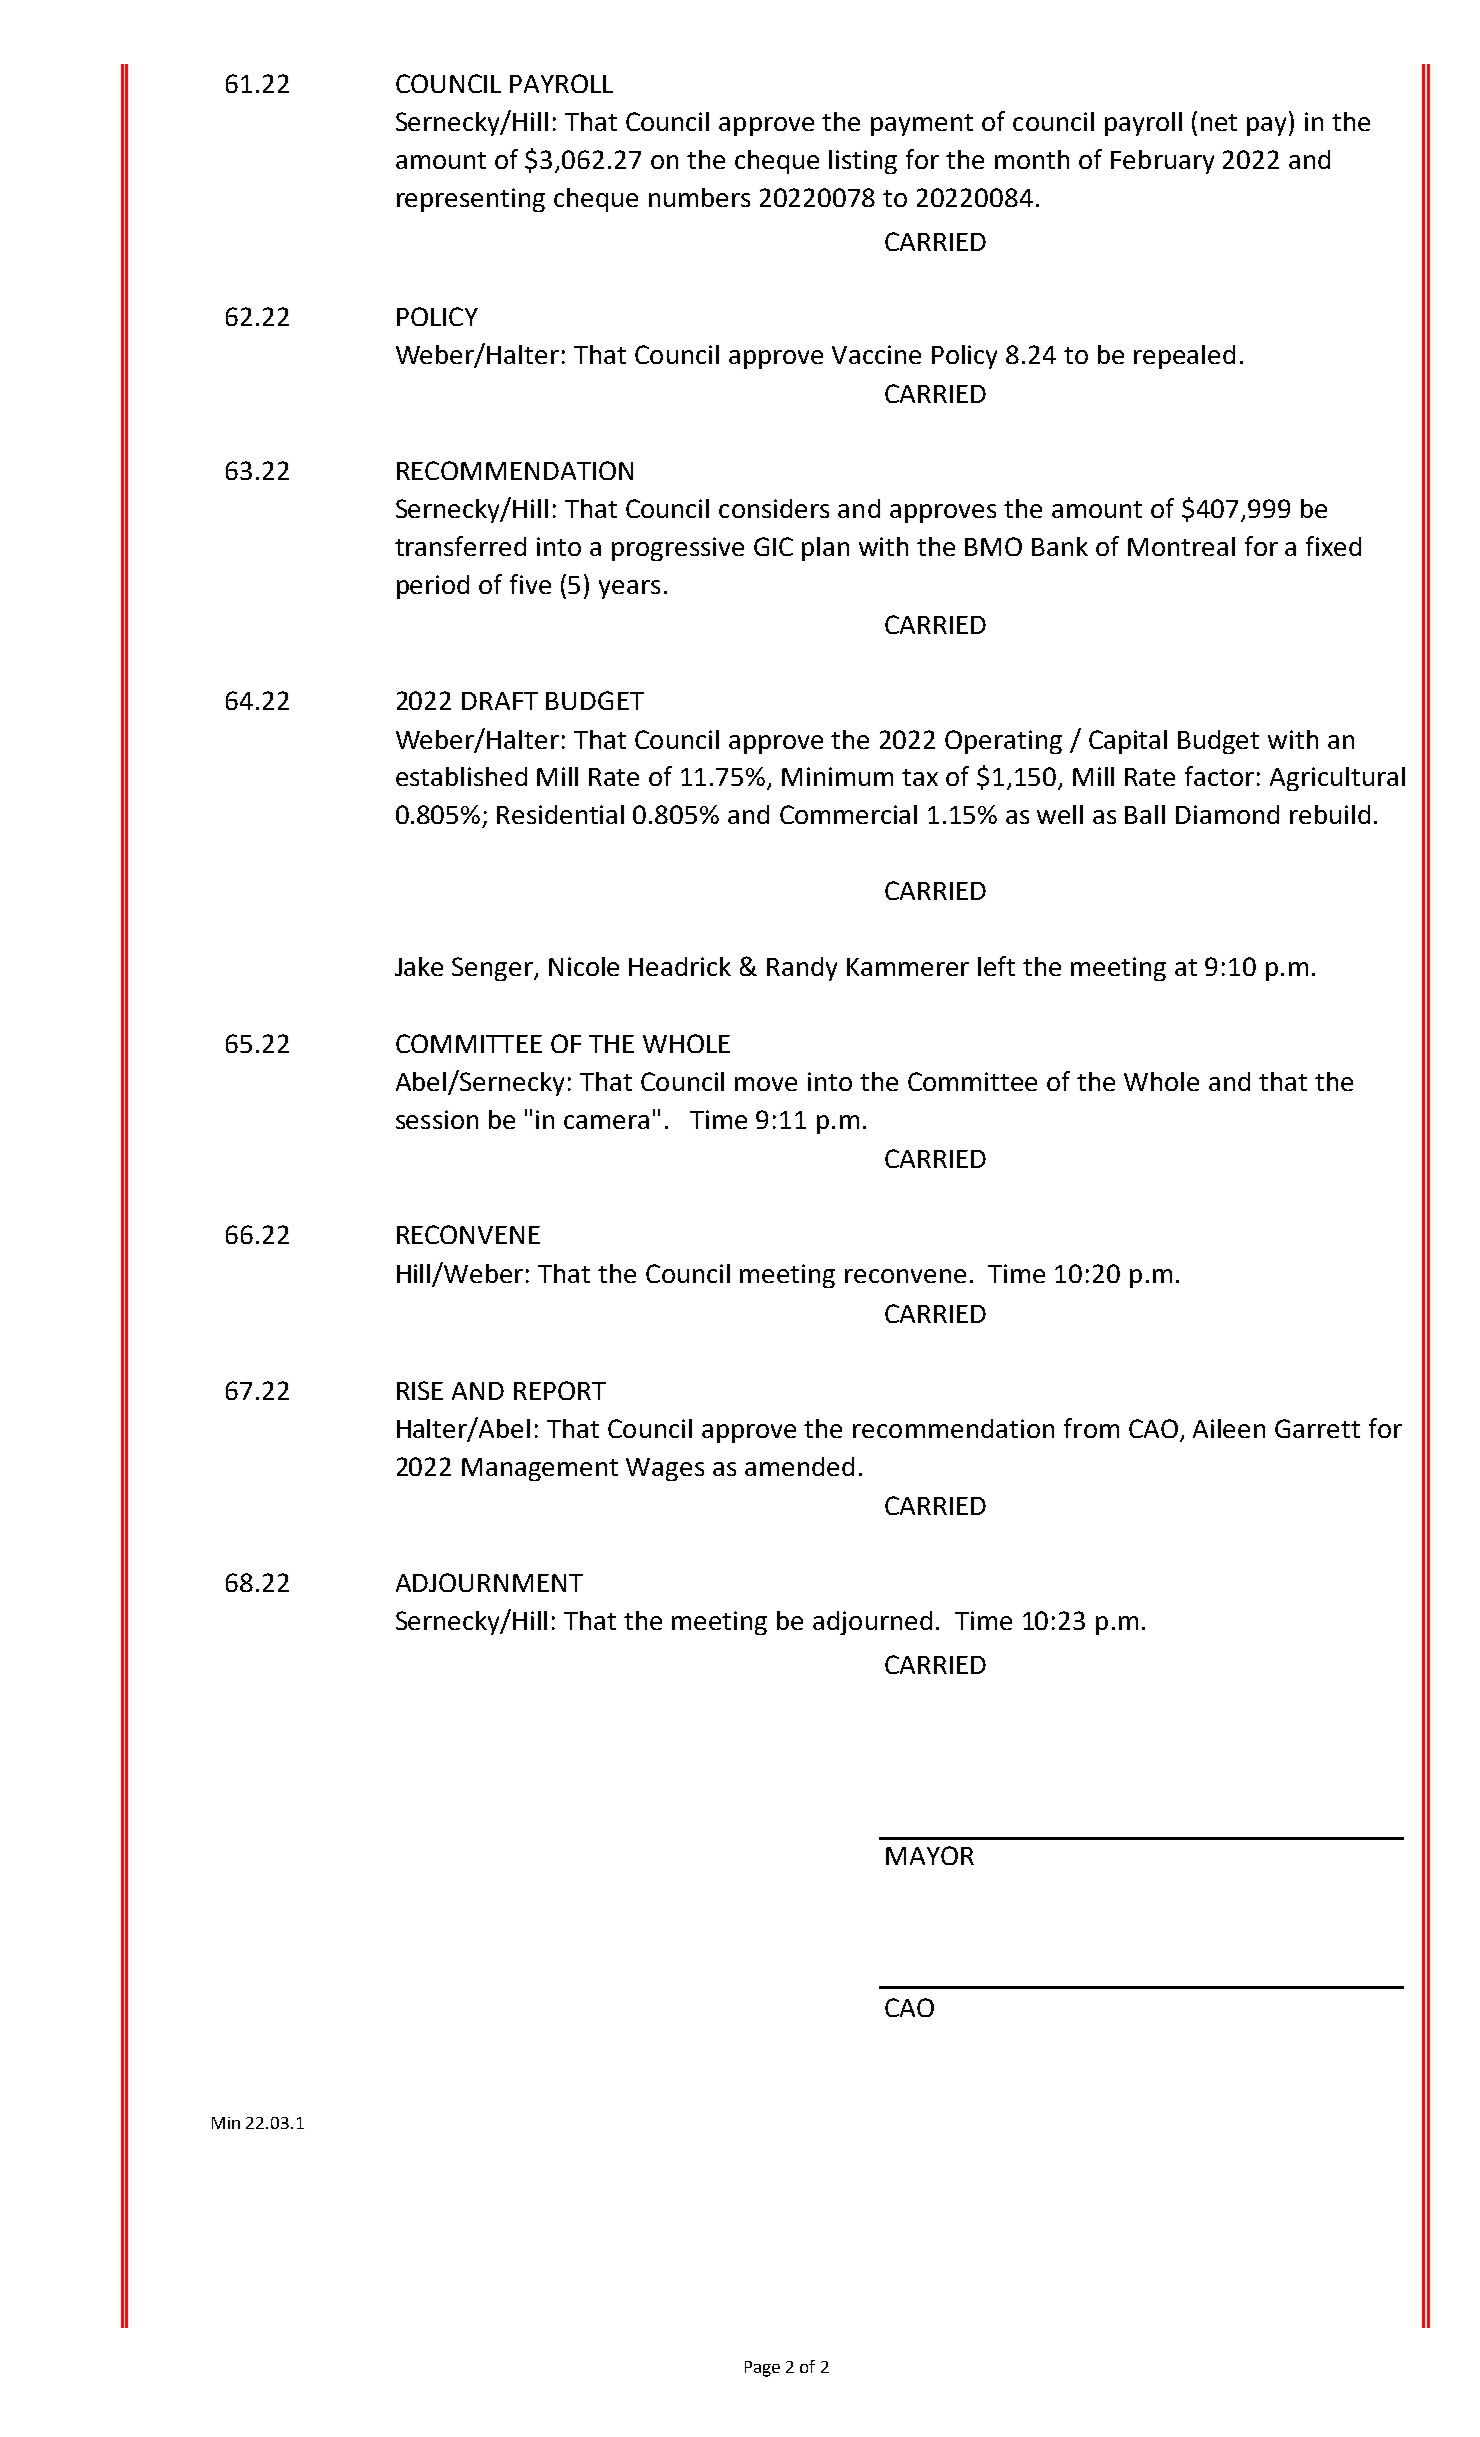 Image resolution: width=1480 pixels, height=2437 pixels. I want to click on MAYOR, so click(930, 1855).
